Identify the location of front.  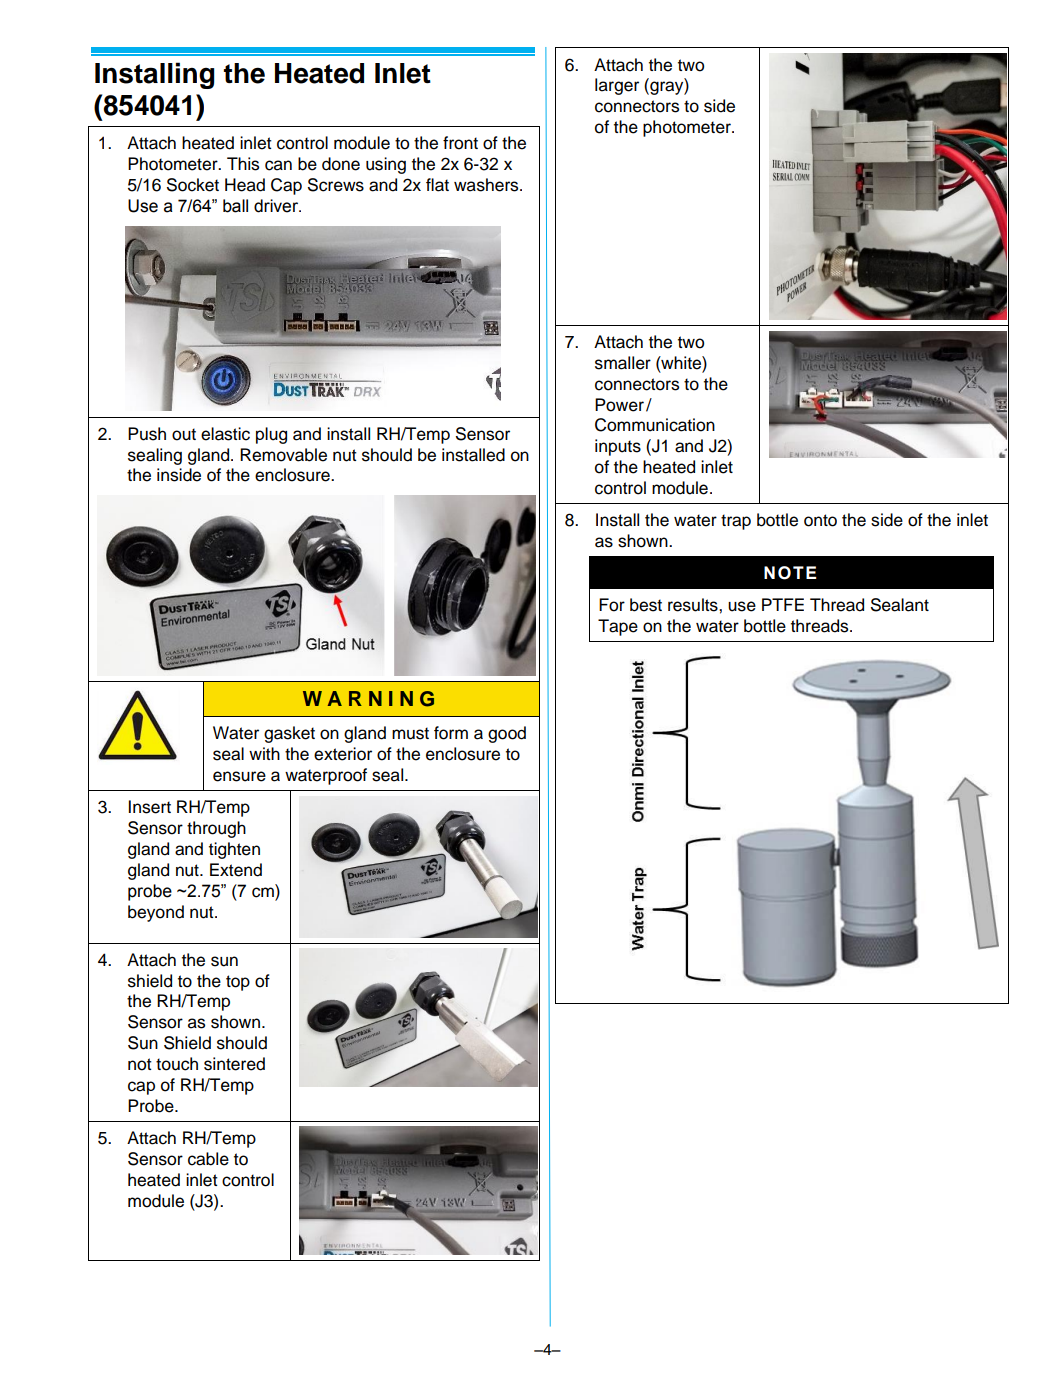
(460, 143).
